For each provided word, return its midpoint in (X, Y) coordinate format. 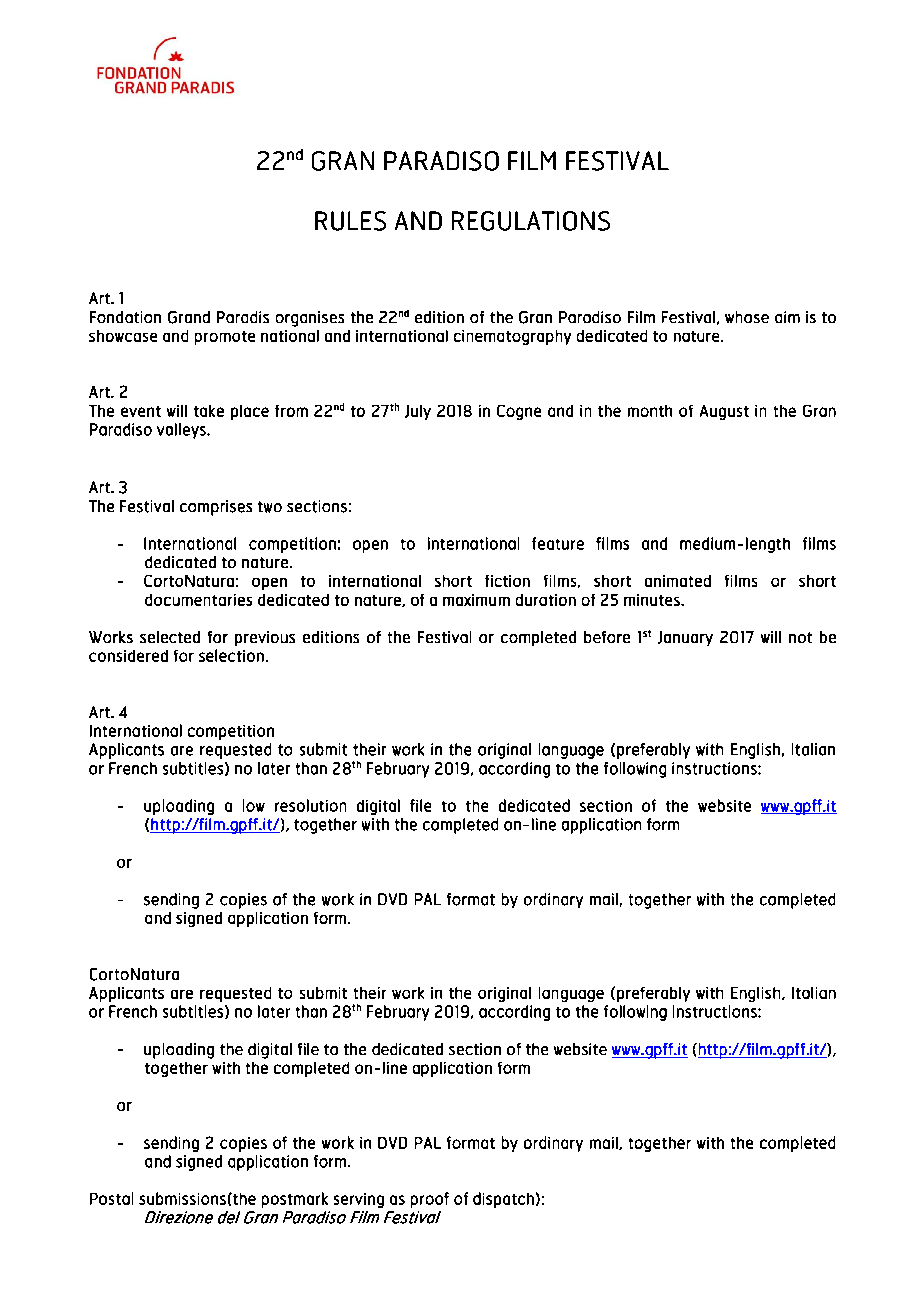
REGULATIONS (531, 221)
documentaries (198, 600)
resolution (310, 805)
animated (678, 581)
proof (430, 1200)
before (607, 637)
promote (225, 338)
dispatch (503, 1200)
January (685, 638)
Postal (111, 1198)
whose (747, 317)
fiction (507, 581)
